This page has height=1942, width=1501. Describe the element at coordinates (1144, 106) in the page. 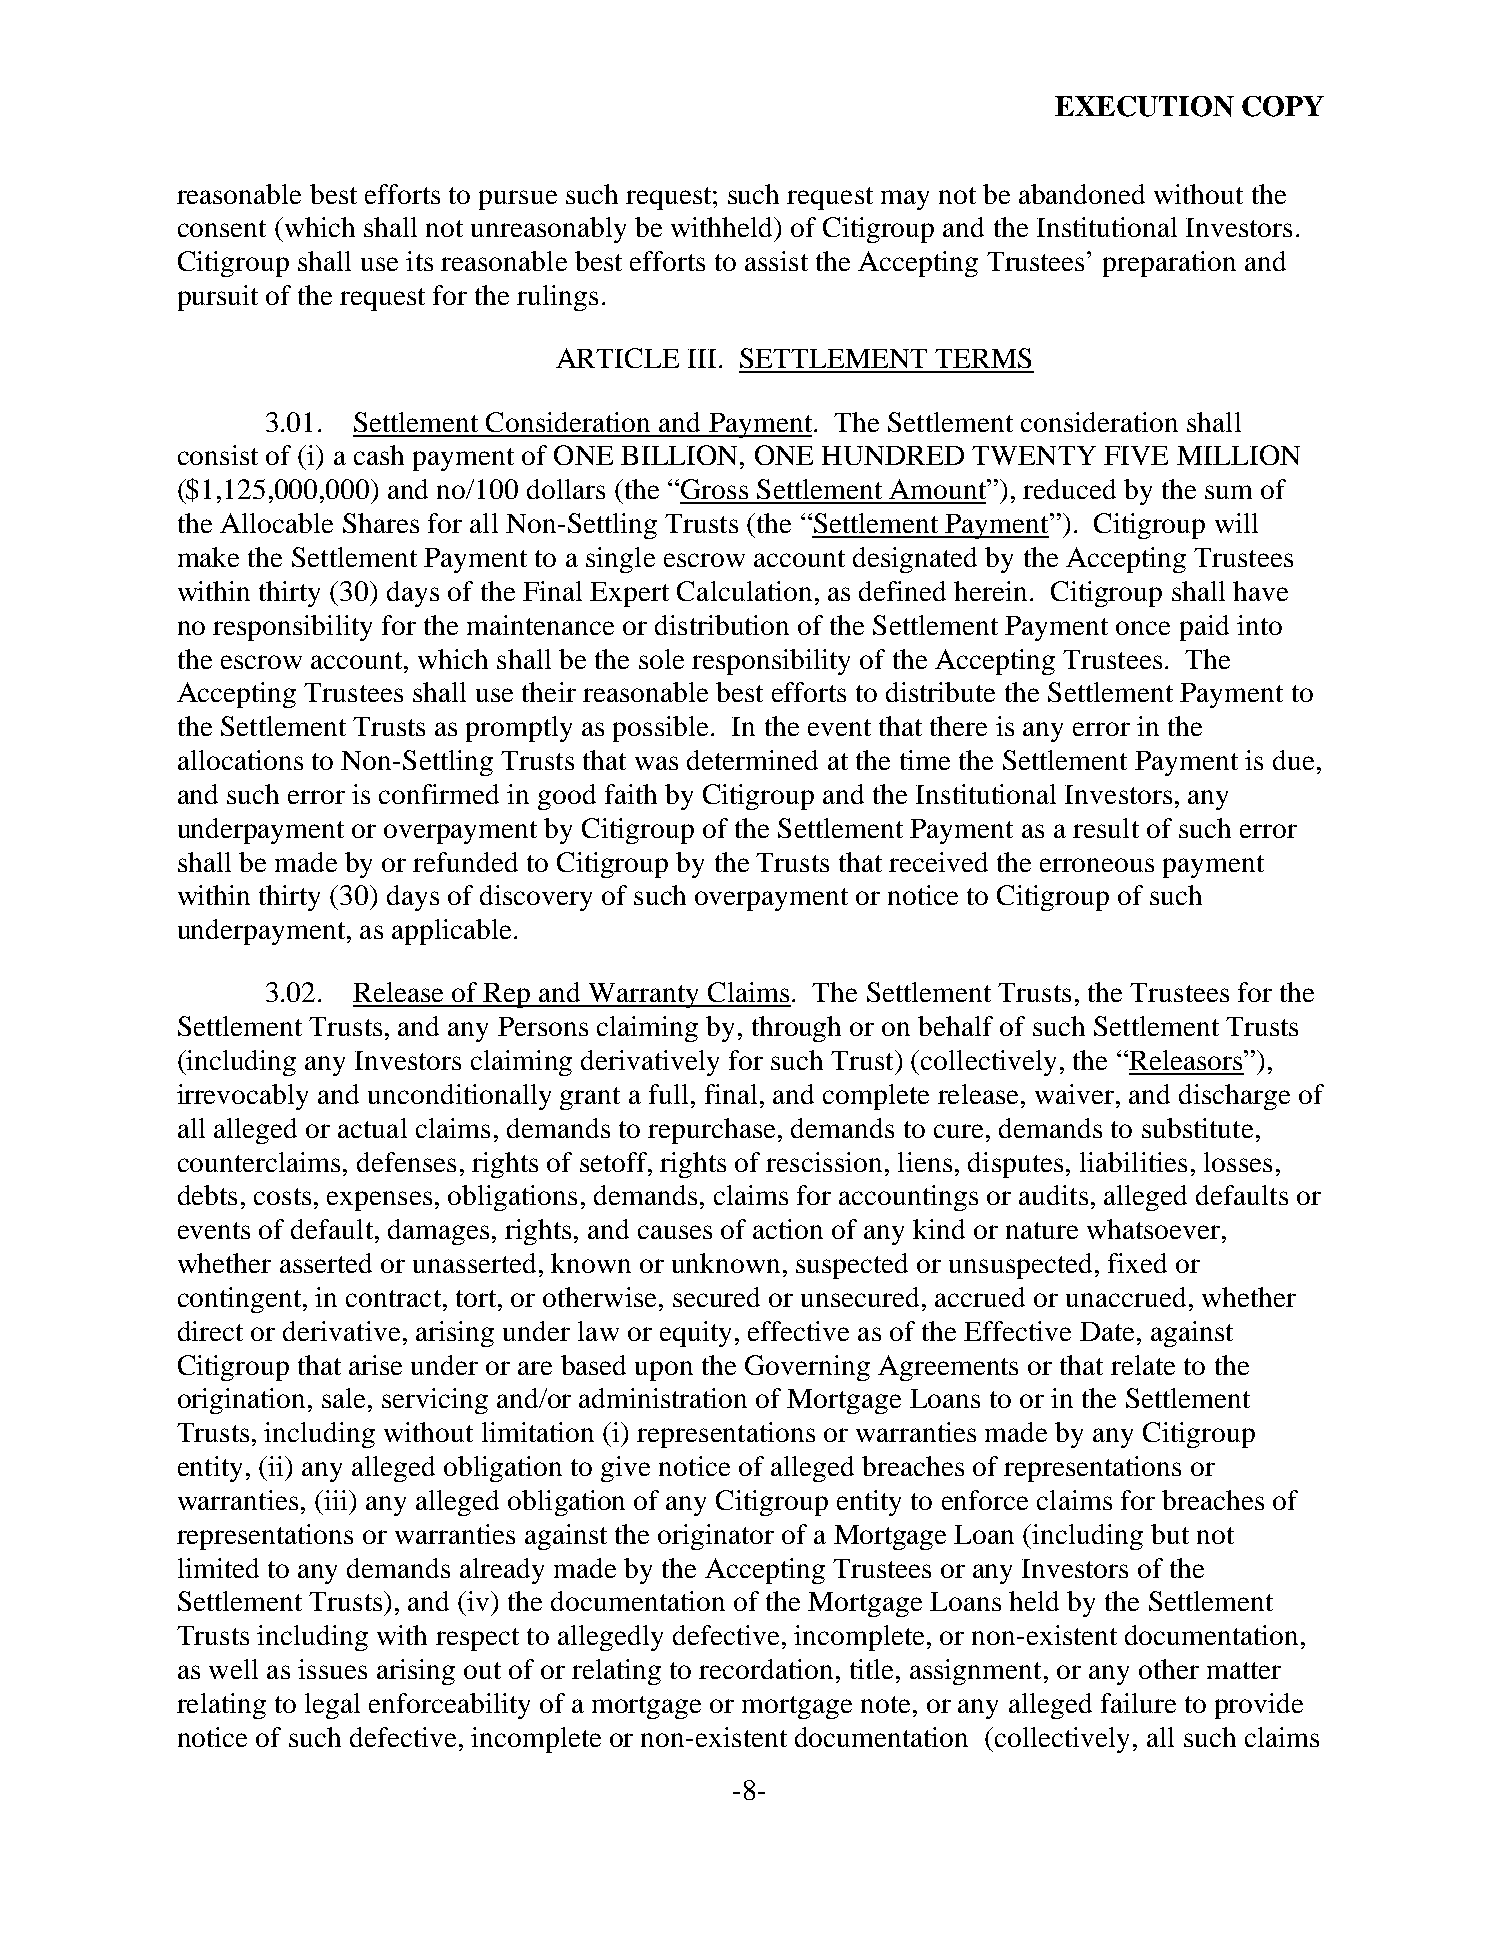

I see `EXECUTION` at that location.
